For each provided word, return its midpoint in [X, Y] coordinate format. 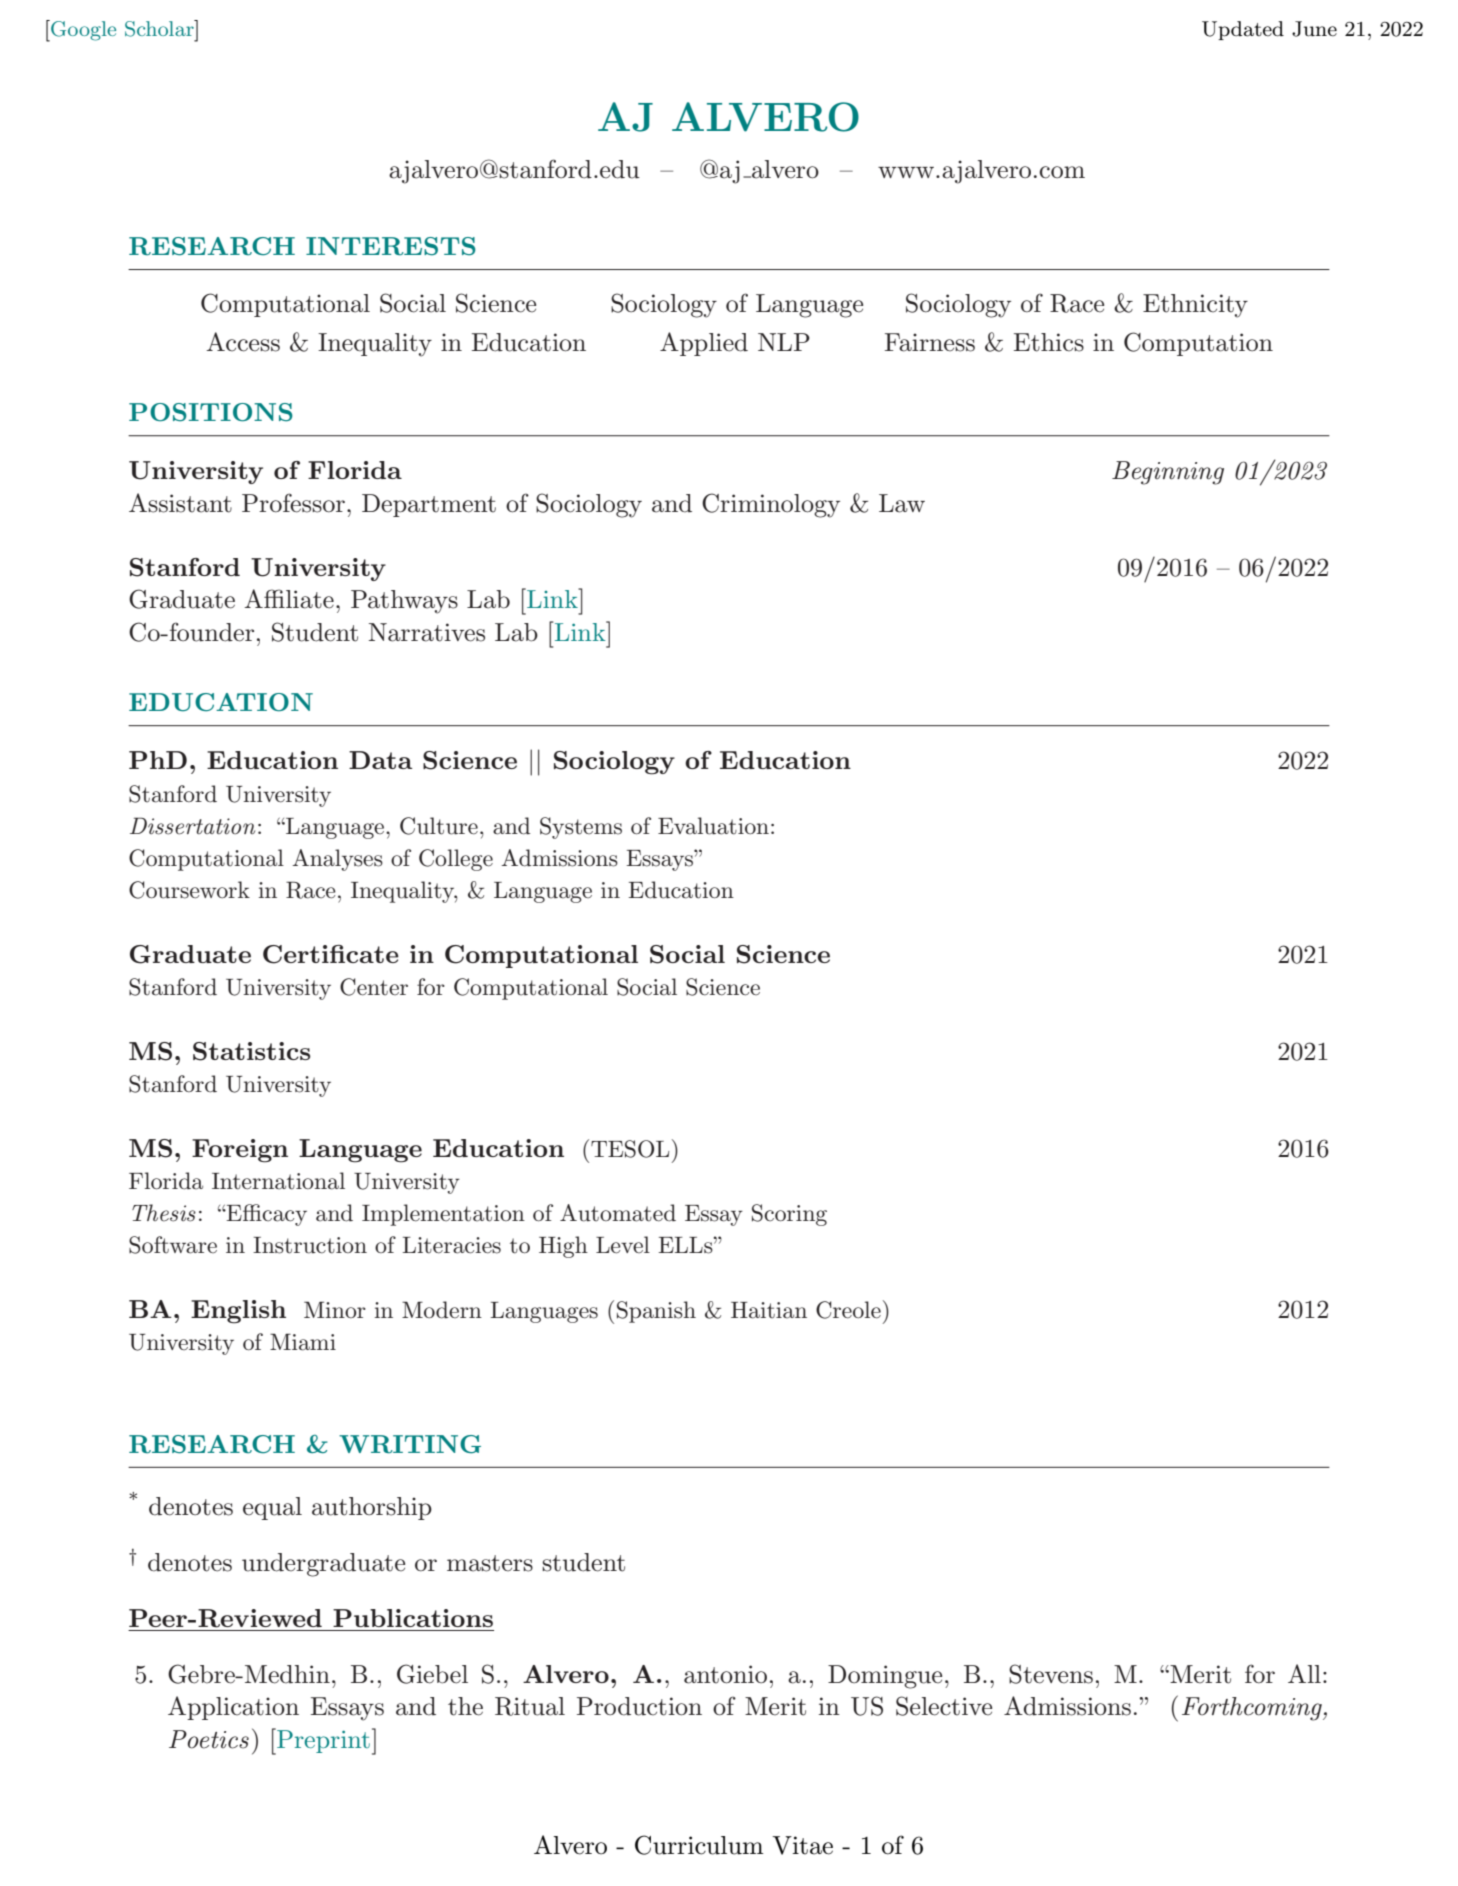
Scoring [789, 1215]
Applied [704, 344]
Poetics [209, 1739]
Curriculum [699, 1845]
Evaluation [713, 826]
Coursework [189, 890]
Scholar [160, 28]
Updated [1243, 30]
